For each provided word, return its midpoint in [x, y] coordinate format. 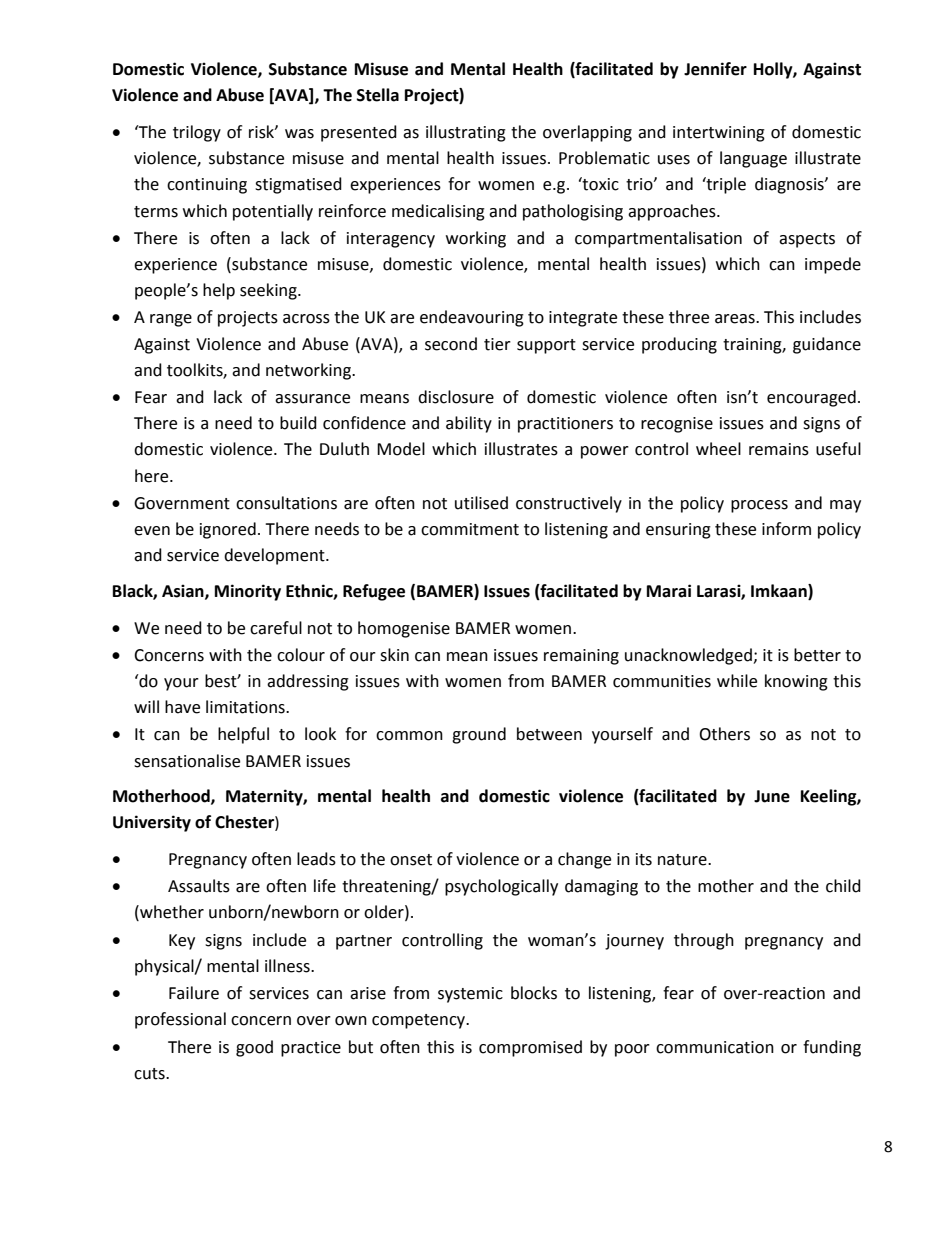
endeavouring [472, 318]
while [737, 681]
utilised [481, 503]
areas [736, 319]
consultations [286, 503]
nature [683, 860]
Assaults [199, 886]
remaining [581, 657]
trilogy [197, 133]
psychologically [501, 887]
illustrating [466, 133]
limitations [246, 707]
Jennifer [715, 69]
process [759, 506]
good [254, 1048]
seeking [269, 291]
